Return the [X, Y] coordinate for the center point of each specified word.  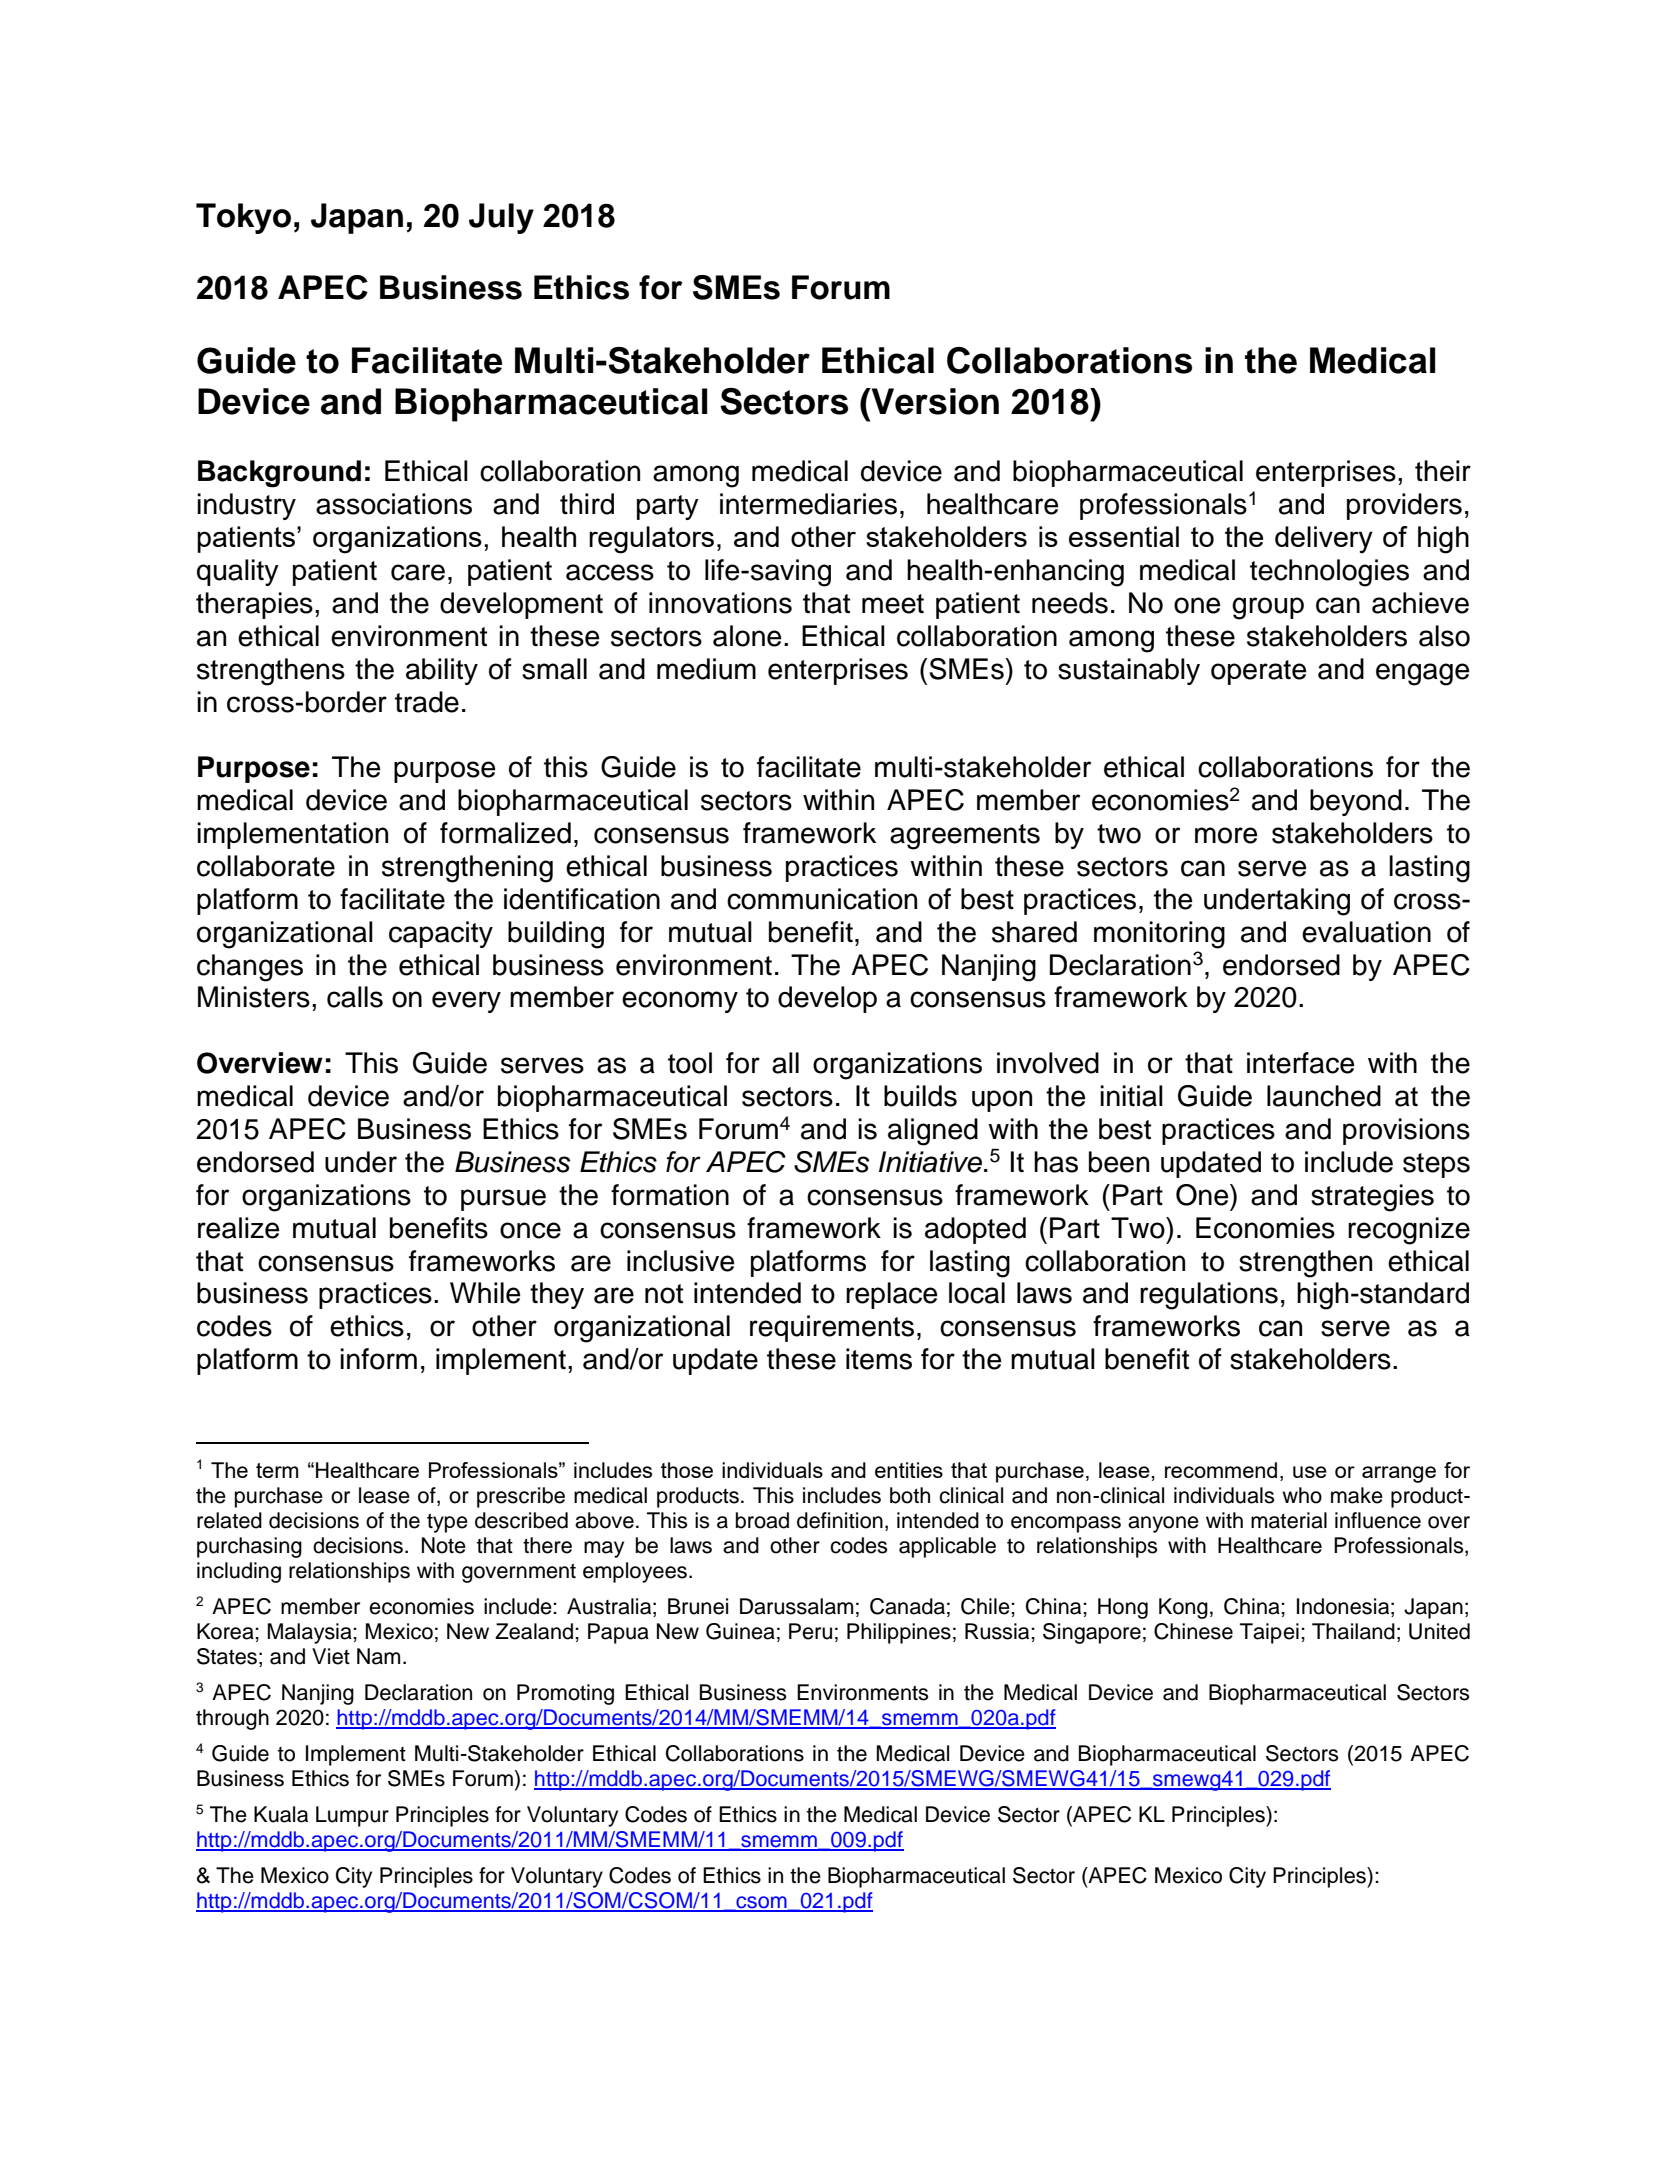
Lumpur [352, 1816]
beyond [1356, 802]
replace [892, 1295]
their [1443, 471]
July [501, 218]
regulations [1209, 1296]
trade [427, 702]
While [485, 1293]
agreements [965, 837]
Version [934, 401]
